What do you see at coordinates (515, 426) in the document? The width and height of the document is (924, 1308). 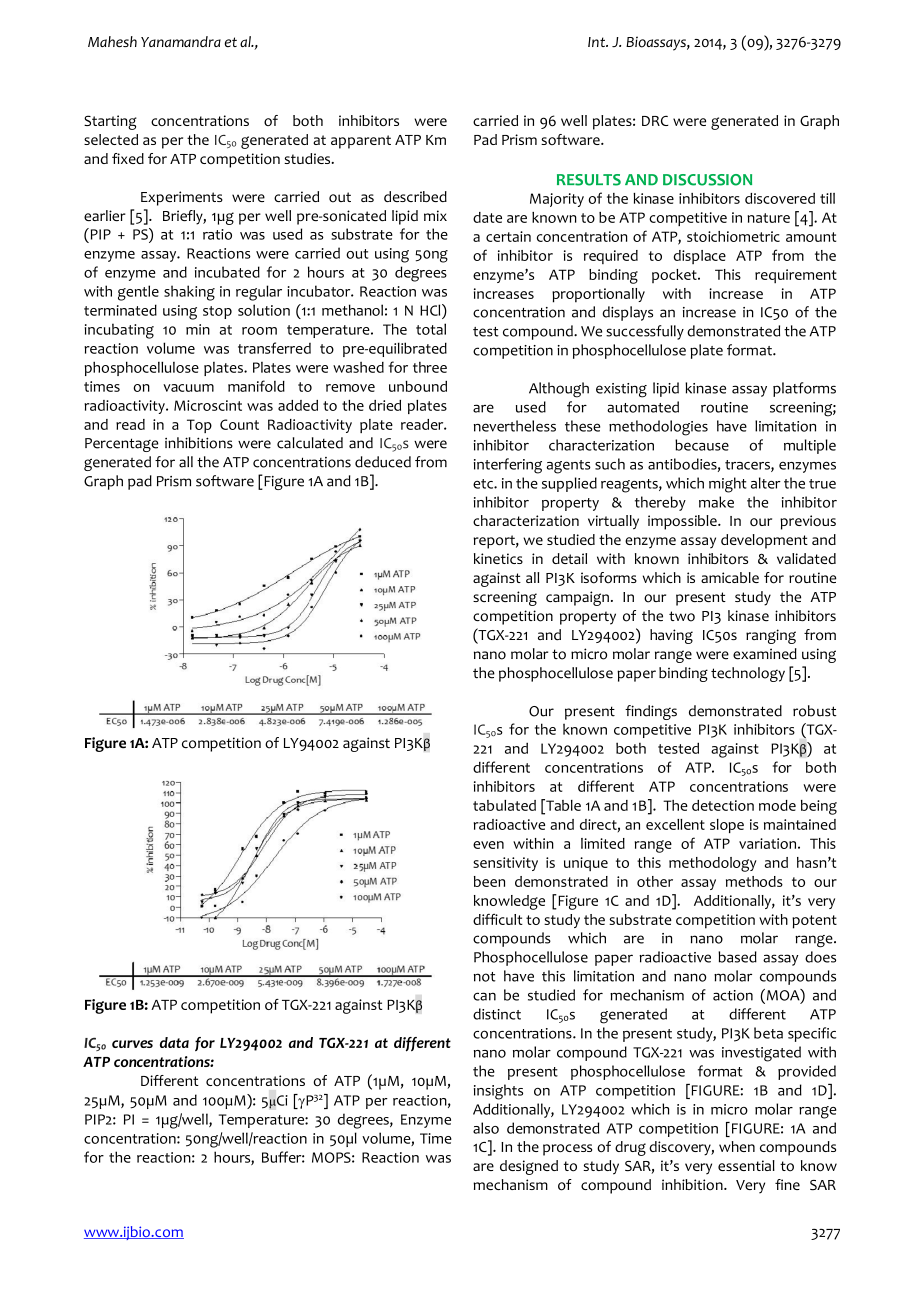 I see `nevertheless` at bounding box center [515, 426].
